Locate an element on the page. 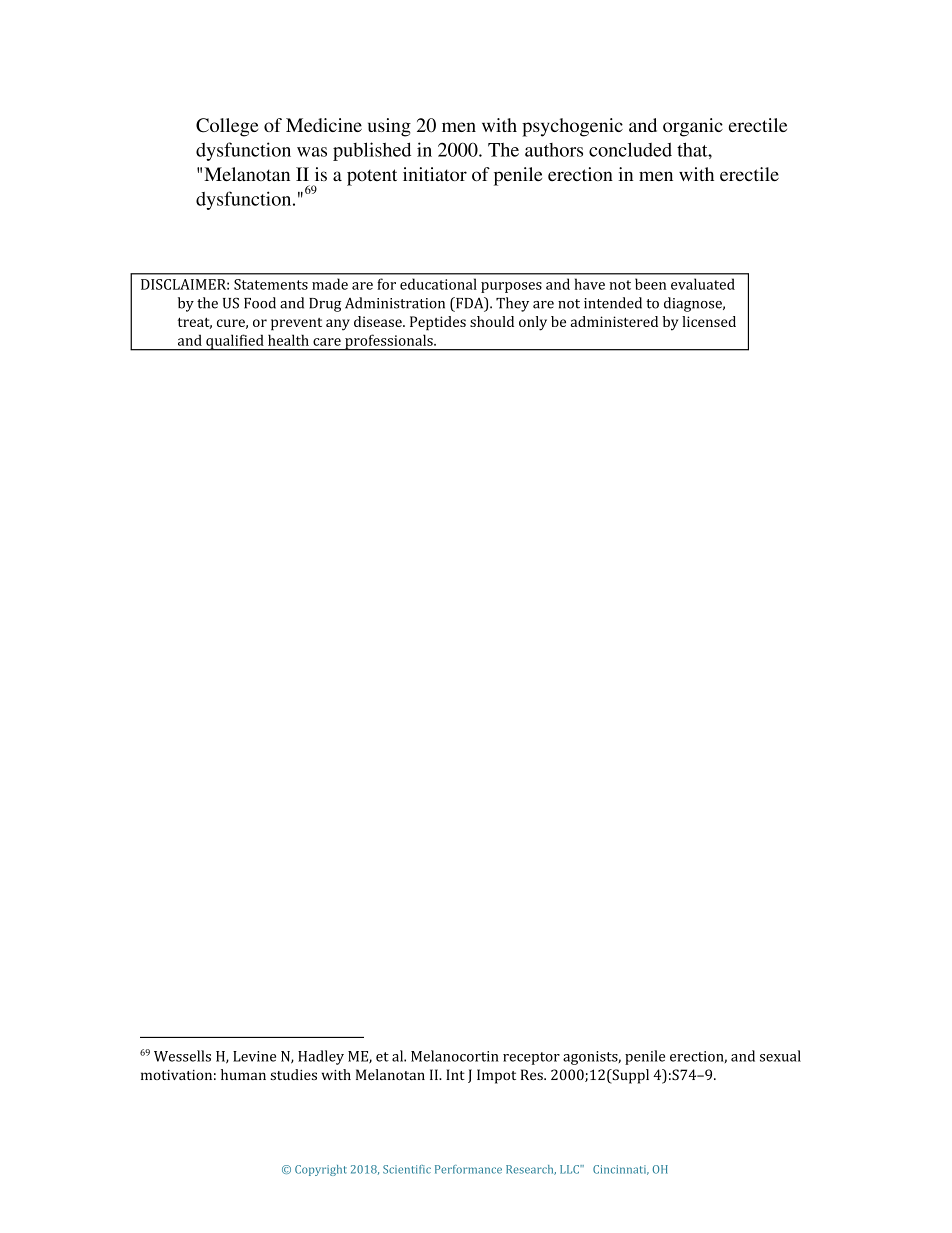 The width and height of the document is (952, 1233). only is located at coordinates (533, 323).
